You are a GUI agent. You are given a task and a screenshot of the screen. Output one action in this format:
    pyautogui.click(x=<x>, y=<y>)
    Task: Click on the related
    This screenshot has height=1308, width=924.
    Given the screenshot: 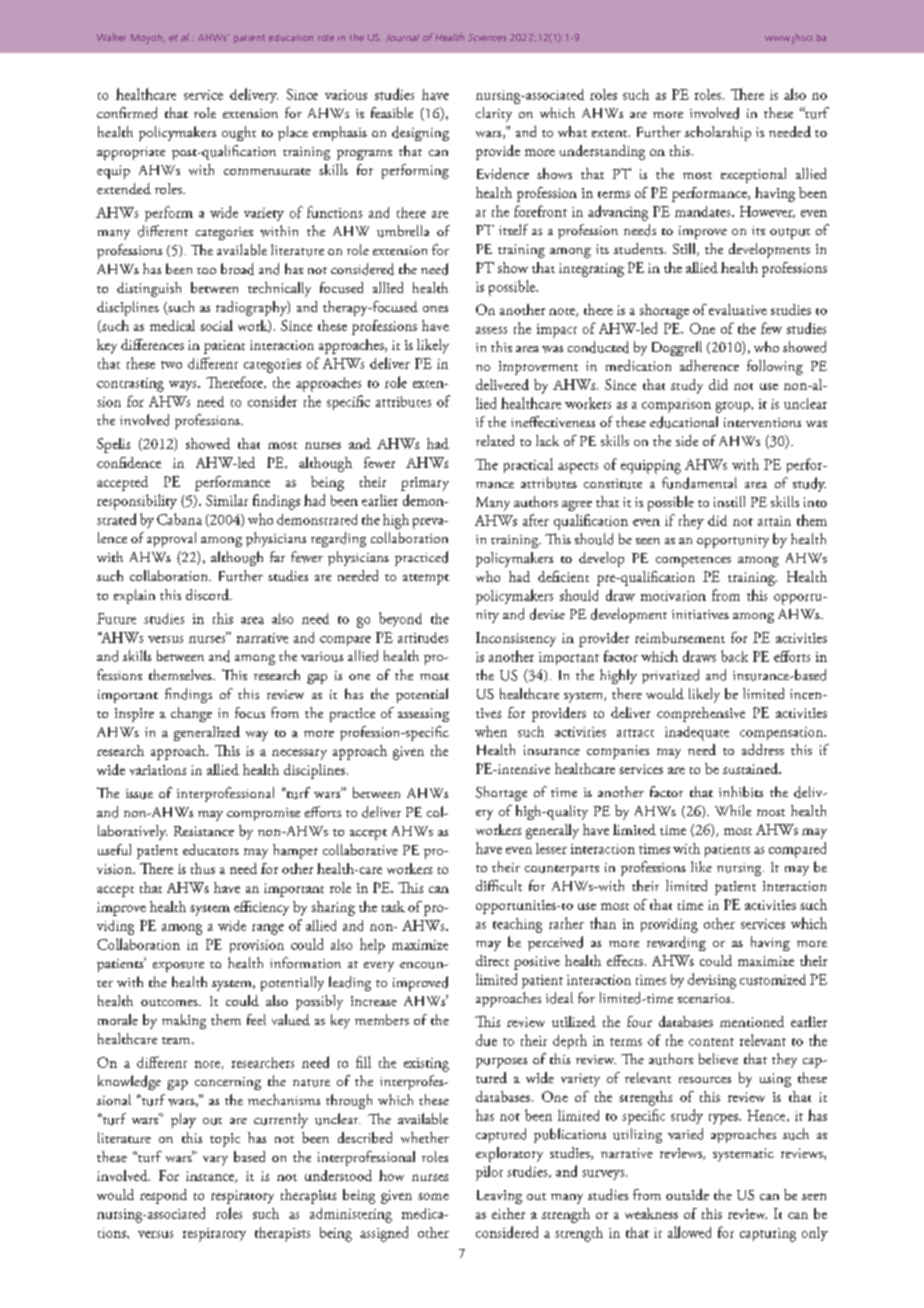 What is the action you would take?
    pyautogui.click(x=495, y=440)
